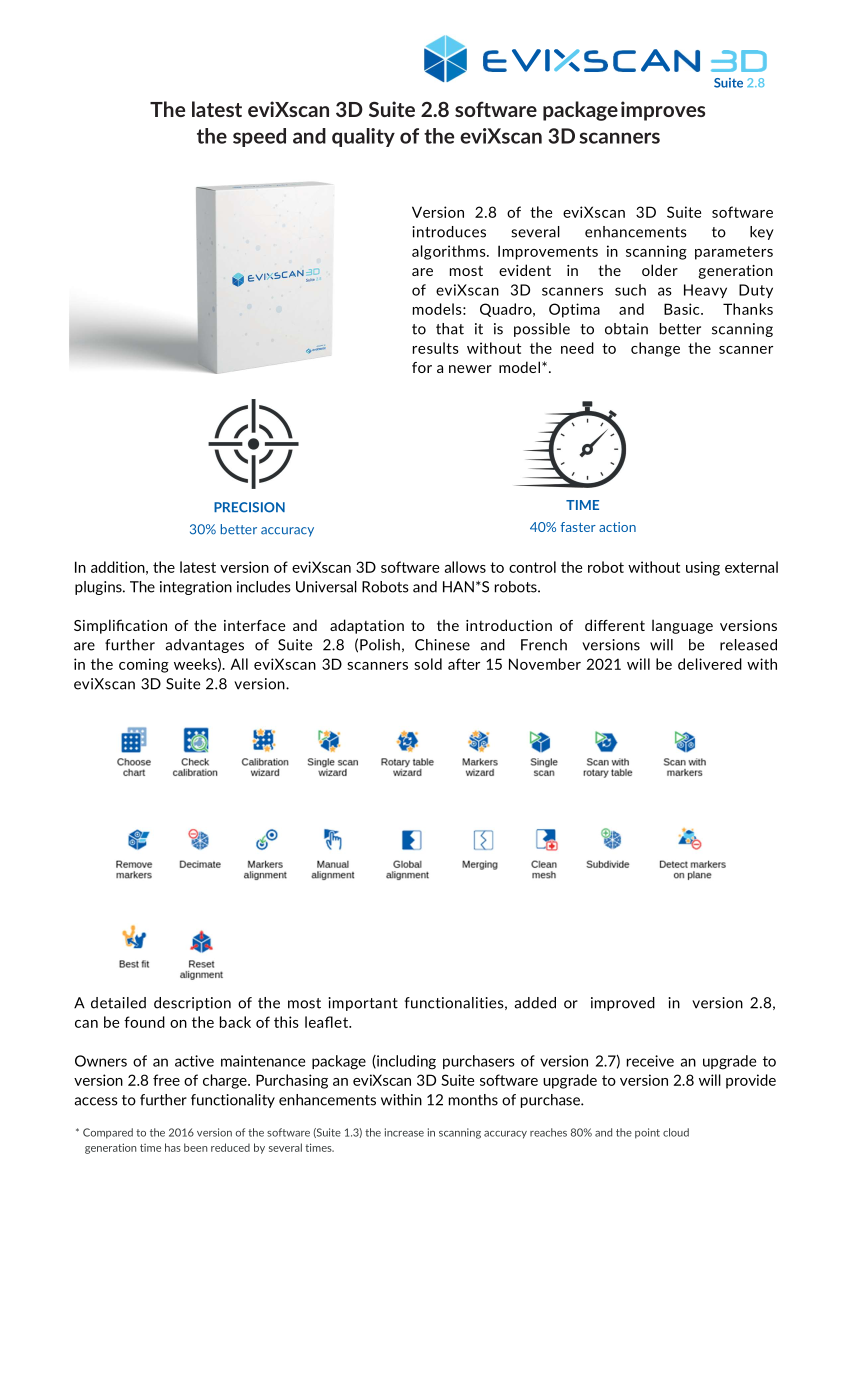  I want to click on quality, so click(363, 137).
